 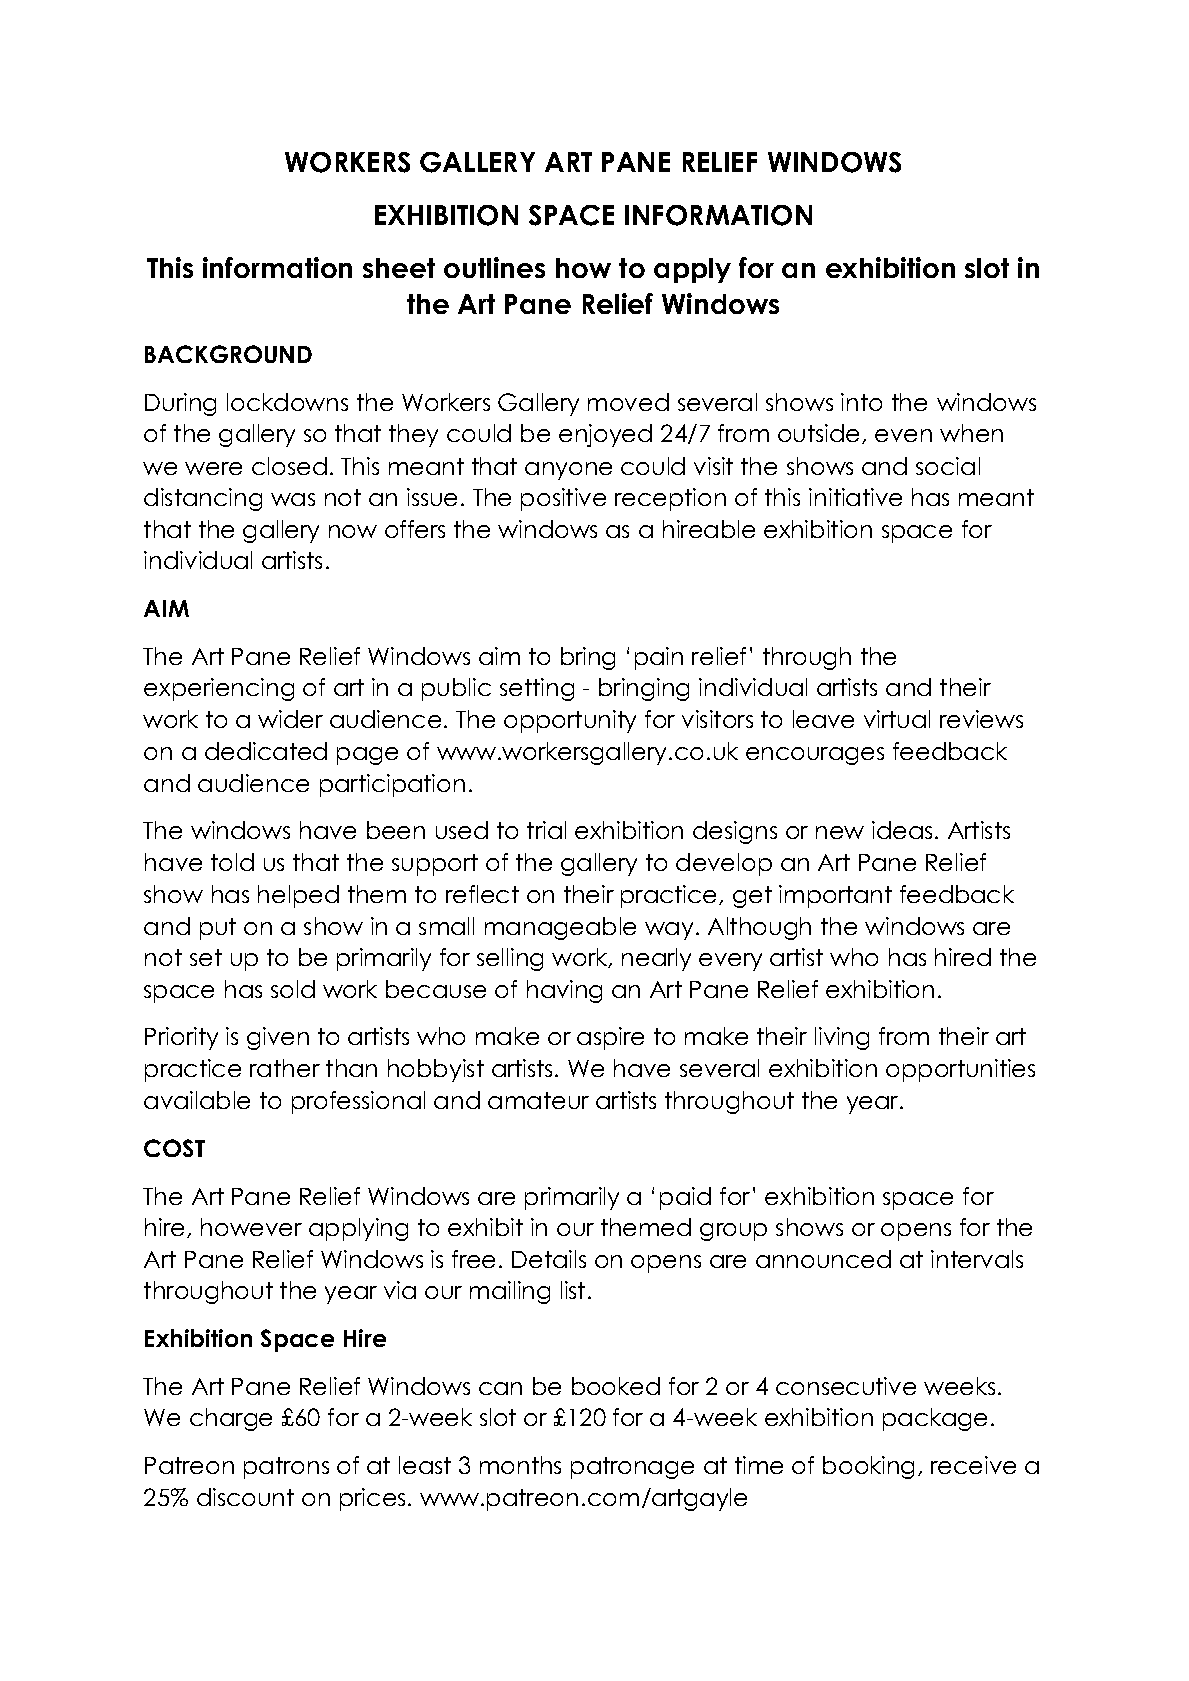 What do you see at coordinates (538, 1100) in the screenshot?
I see `amateur` at bounding box center [538, 1100].
